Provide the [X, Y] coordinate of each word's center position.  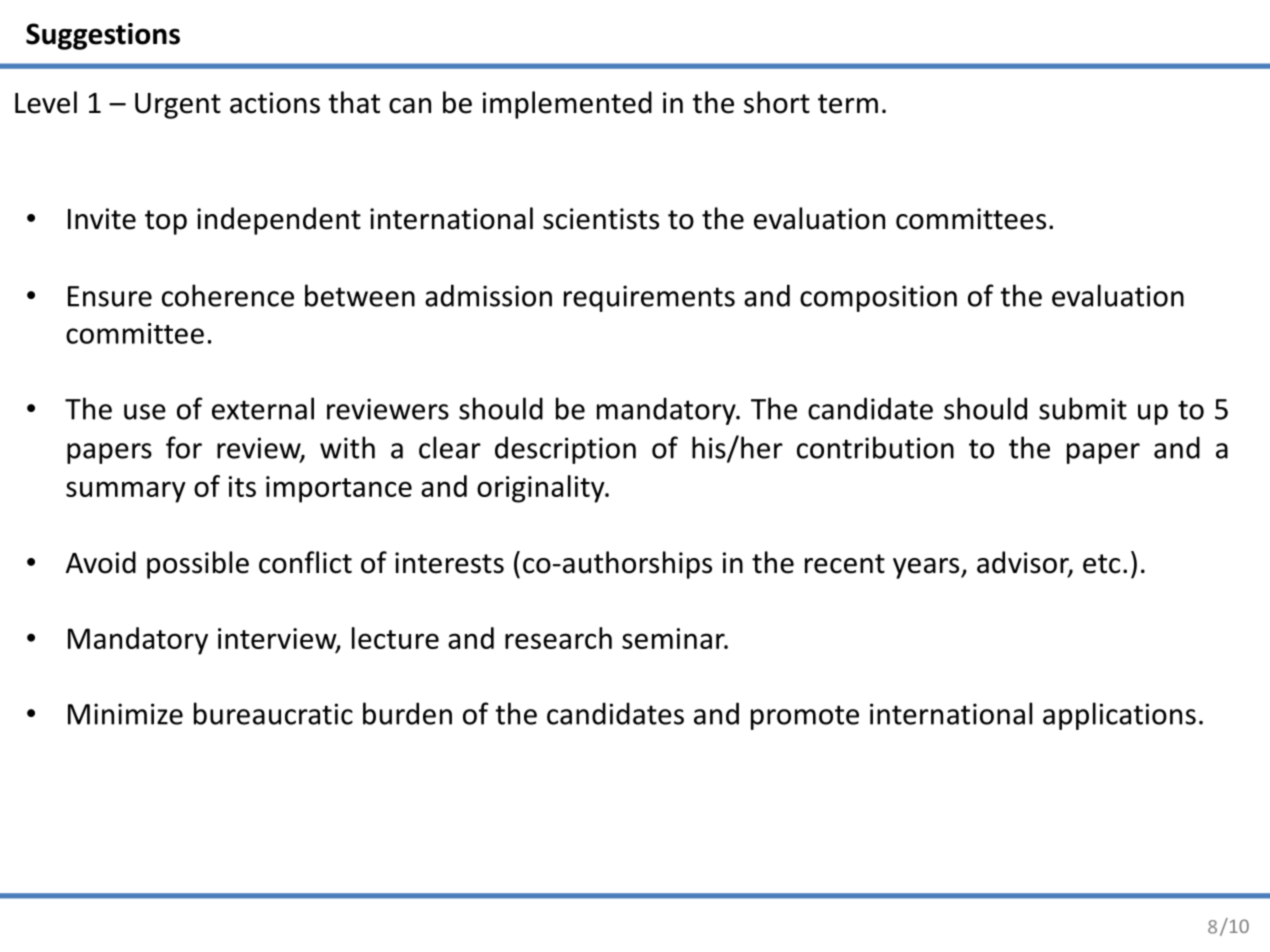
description [565, 450]
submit [1083, 408]
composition [878, 298]
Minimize [125, 714]
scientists [601, 219]
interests [449, 563]
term [848, 104]
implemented [567, 105]
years [927, 568]
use [145, 412]
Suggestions [103, 36]
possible [198, 565]
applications [1119, 716]
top [166, 222]
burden [407, 713]
